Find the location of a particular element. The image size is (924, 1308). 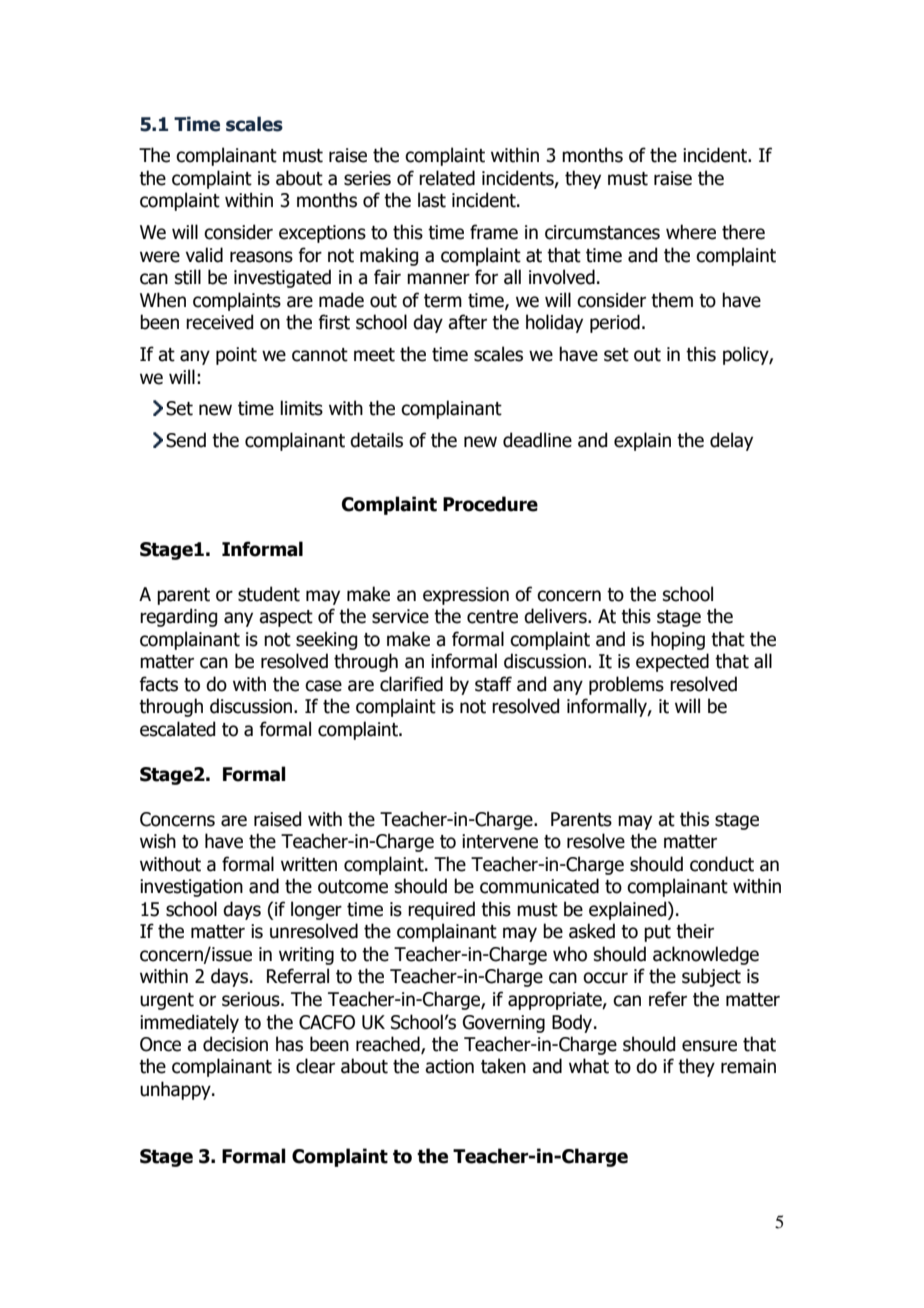

Send is located at coordinates (186, 440).
